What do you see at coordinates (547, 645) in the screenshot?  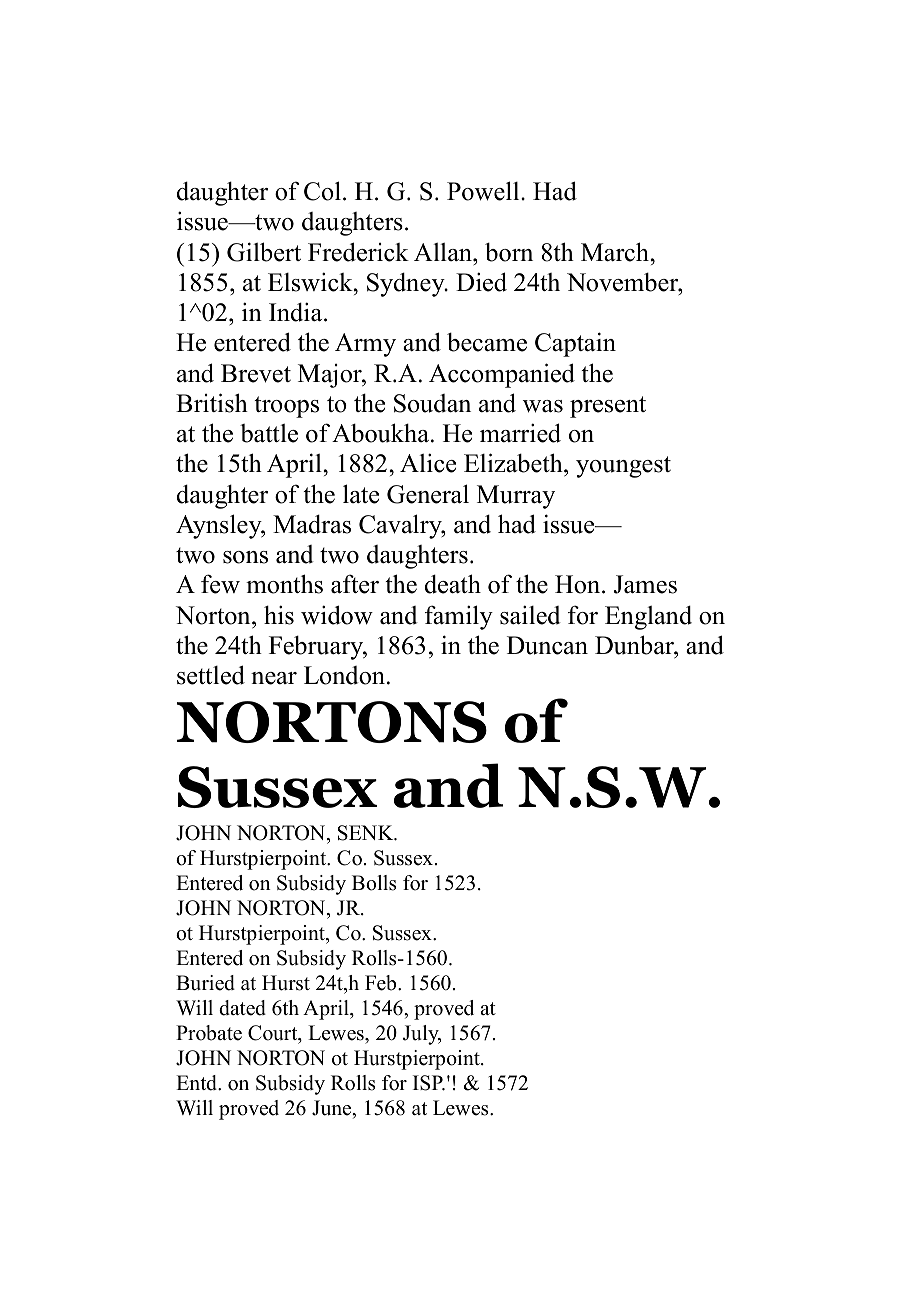 I see `Duncan` at bounding box center [547, 645].
